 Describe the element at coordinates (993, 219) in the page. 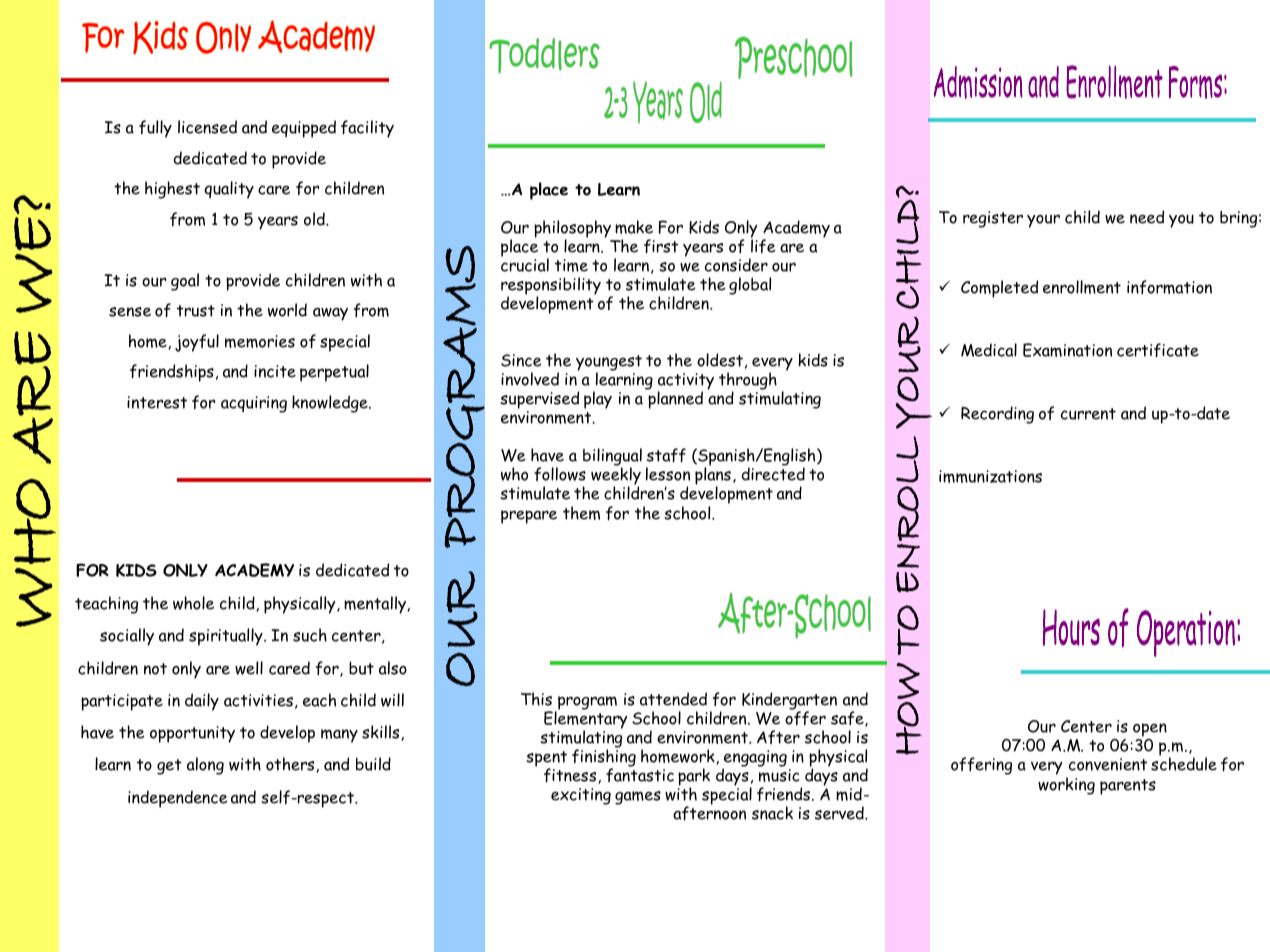

I see `register` at that location.
